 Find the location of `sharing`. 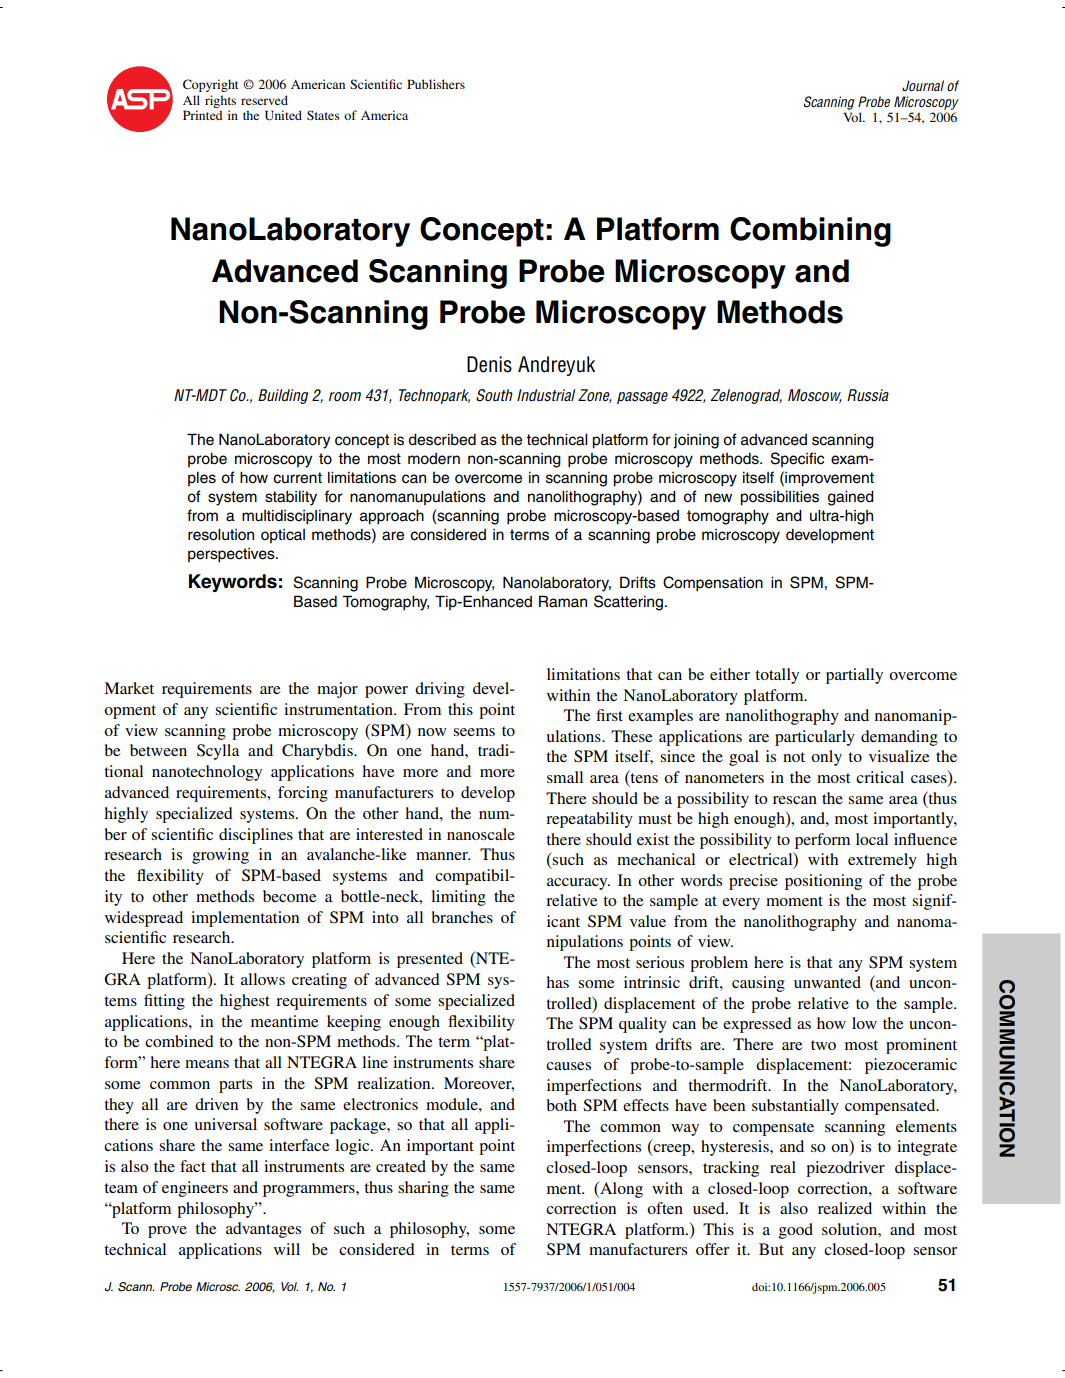

sharing is located at coordinates (423, 1189).
